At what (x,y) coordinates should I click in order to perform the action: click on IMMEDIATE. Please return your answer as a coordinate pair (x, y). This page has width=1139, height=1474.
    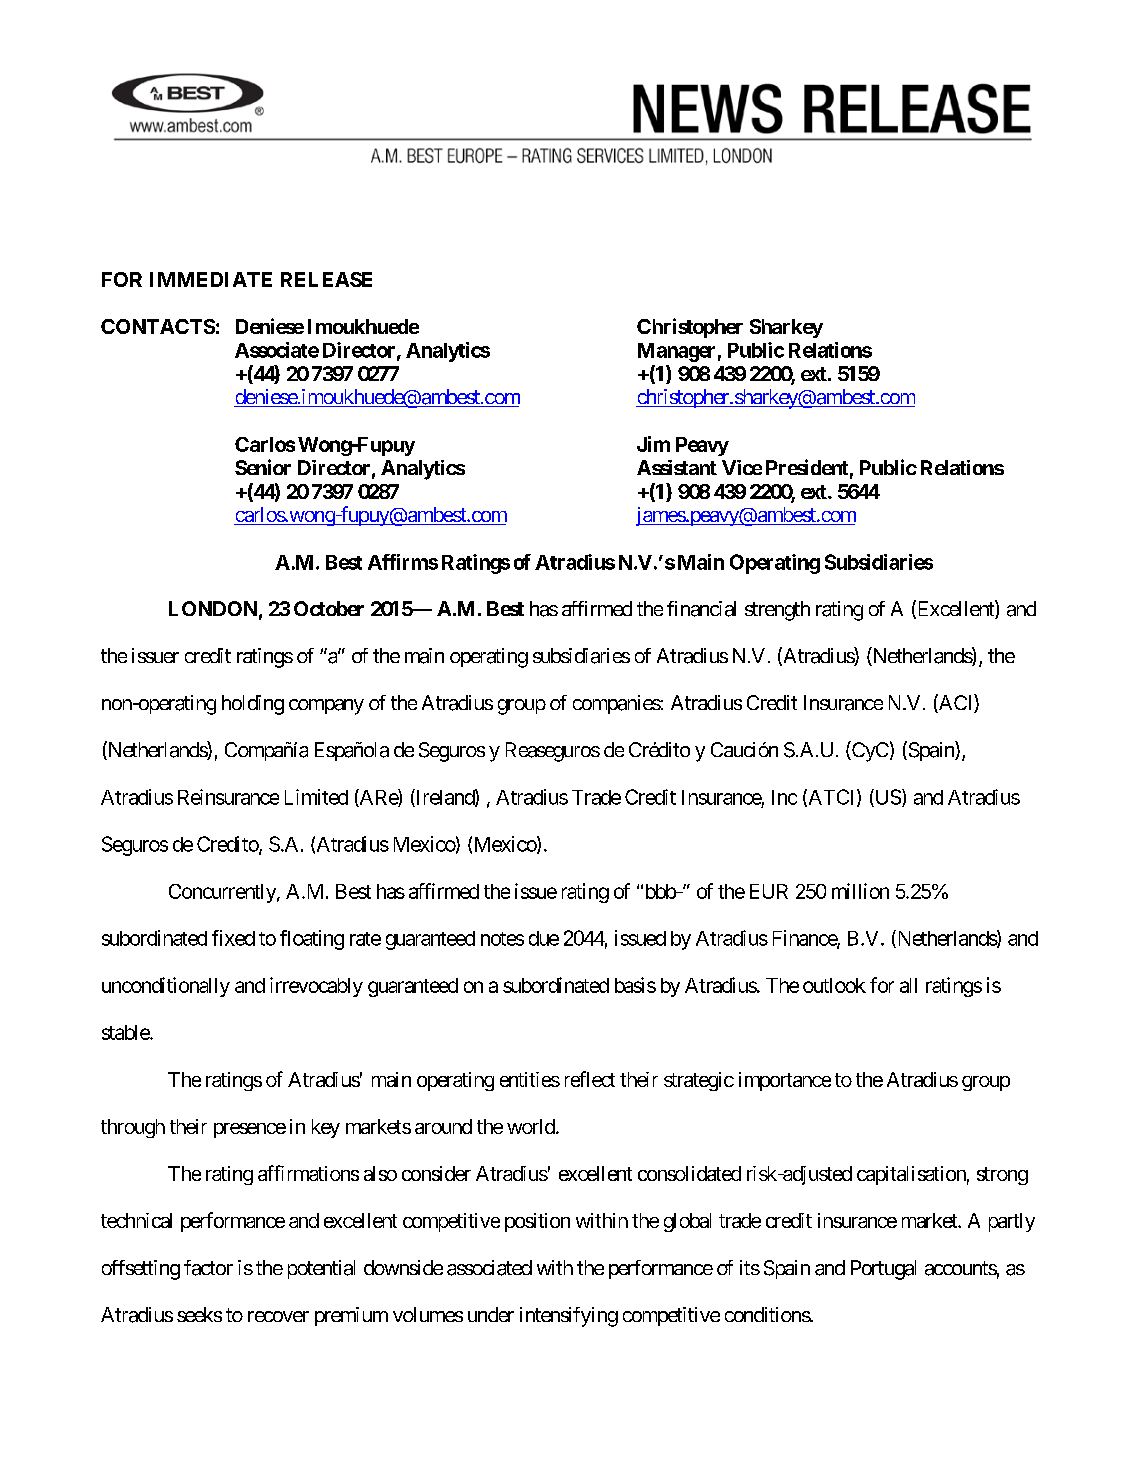
    Looking at the image, I should click on (211, 279).
